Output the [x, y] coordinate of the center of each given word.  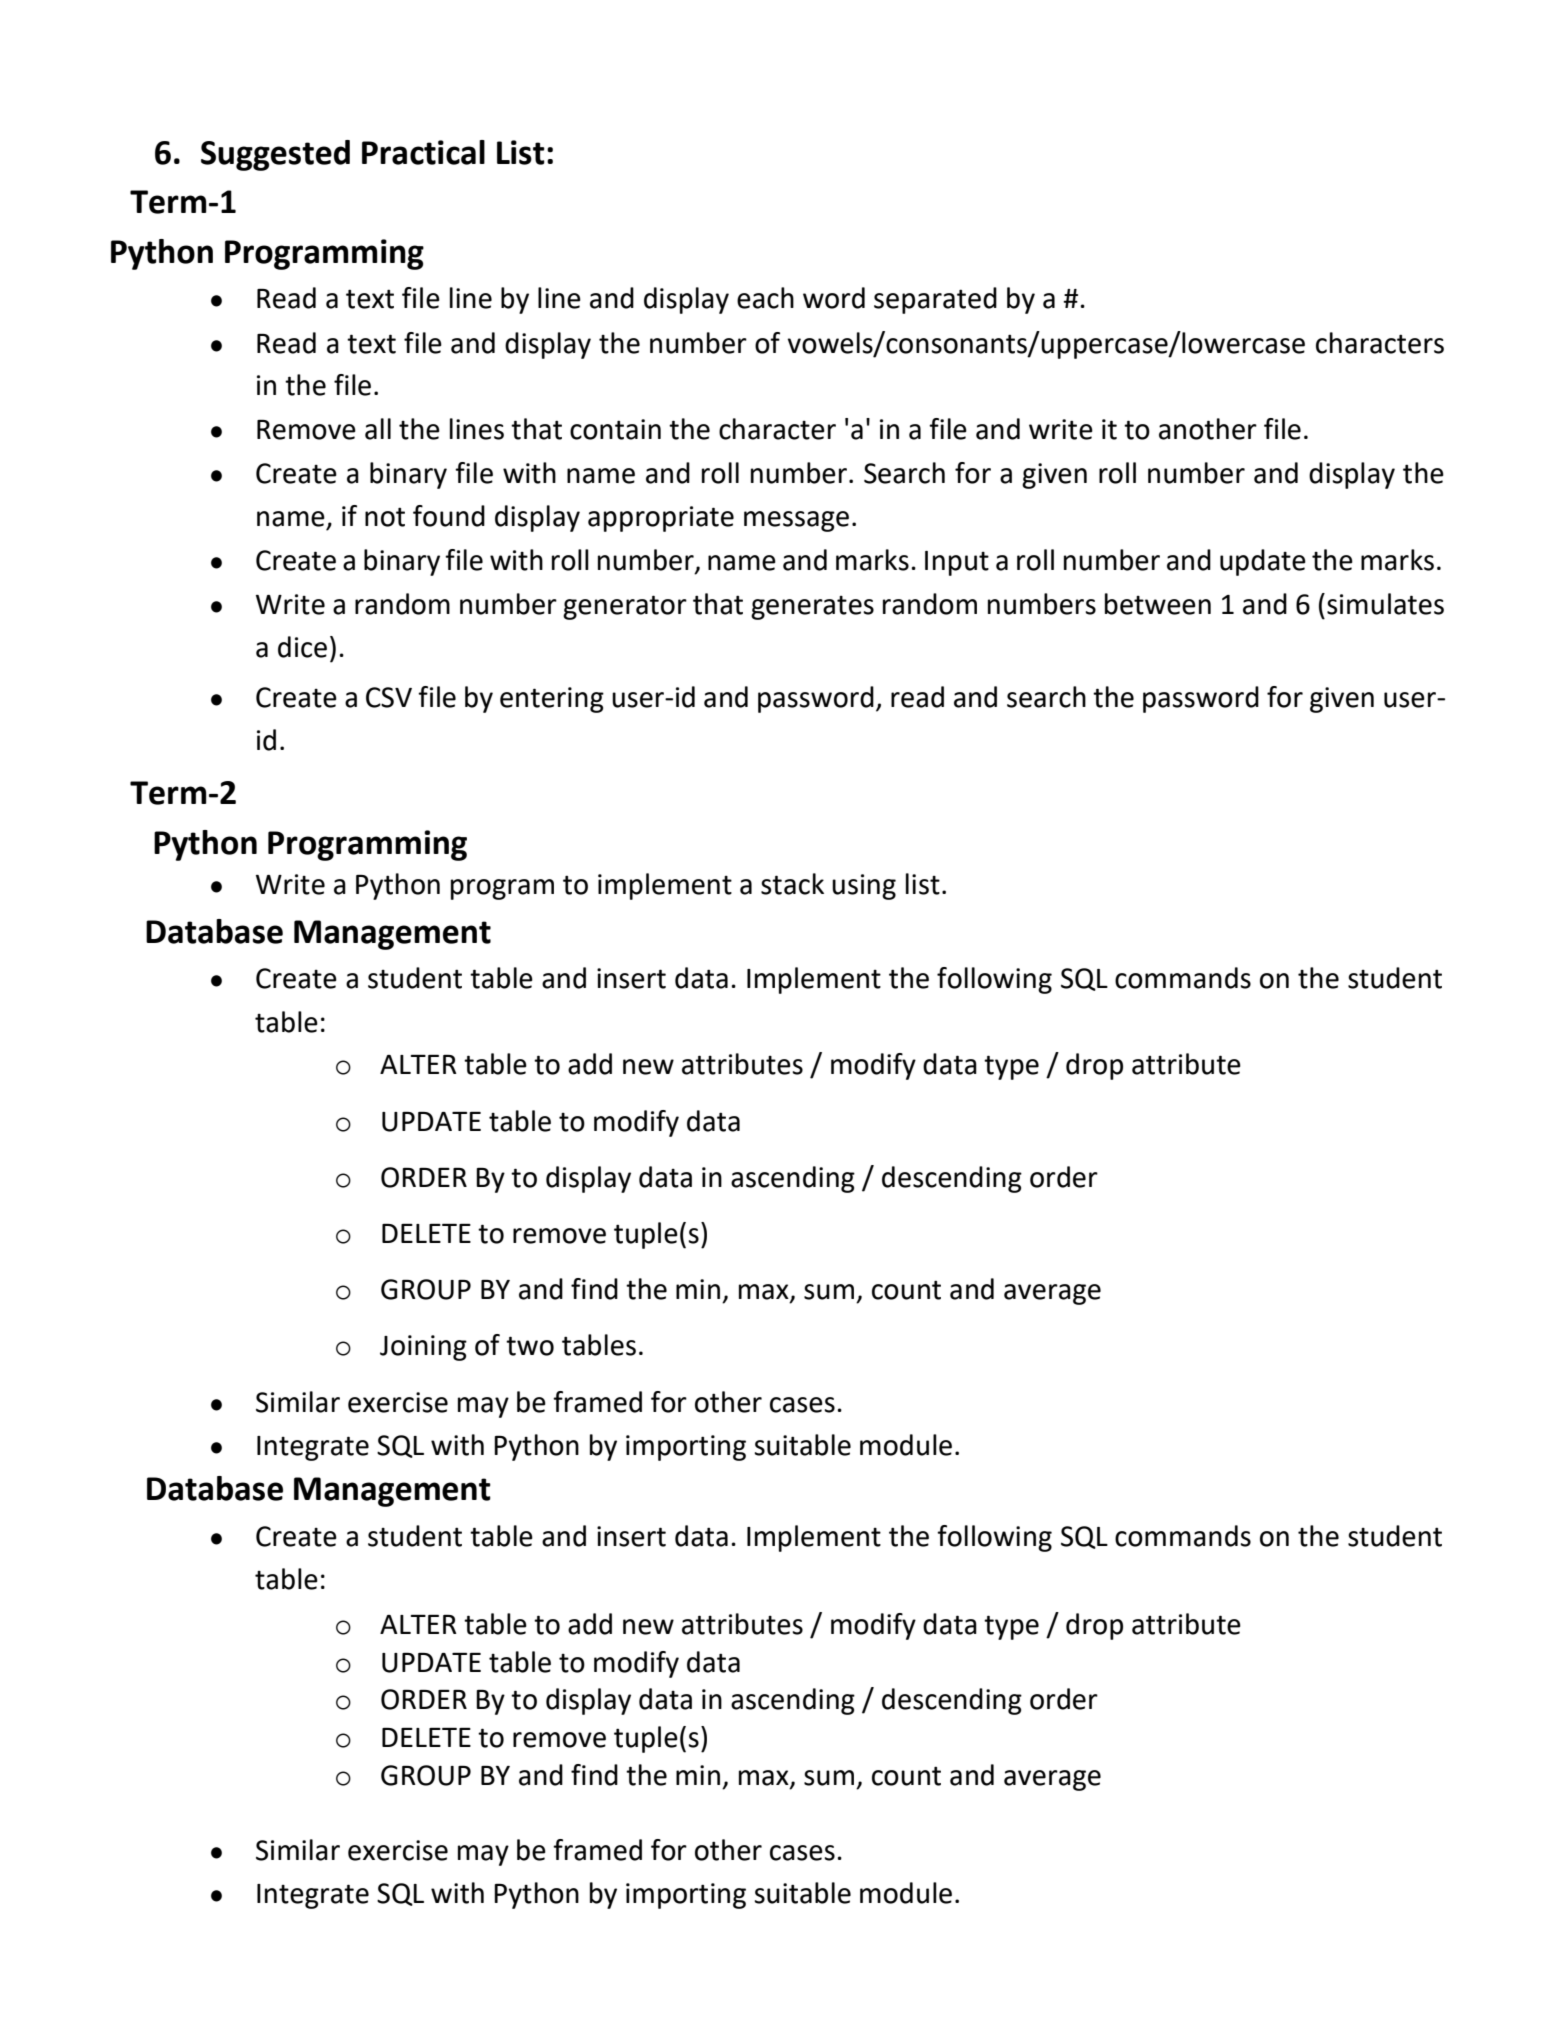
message [796, 521]
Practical [423, 152]
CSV [389, 697]
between [1158, 604]
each [765, 298]
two [530, 1346]
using [864, 887]
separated [935, 300]
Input [957, 563]
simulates [1385, 604]
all [378, 429]
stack [792, 884]
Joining [423, 1348]
